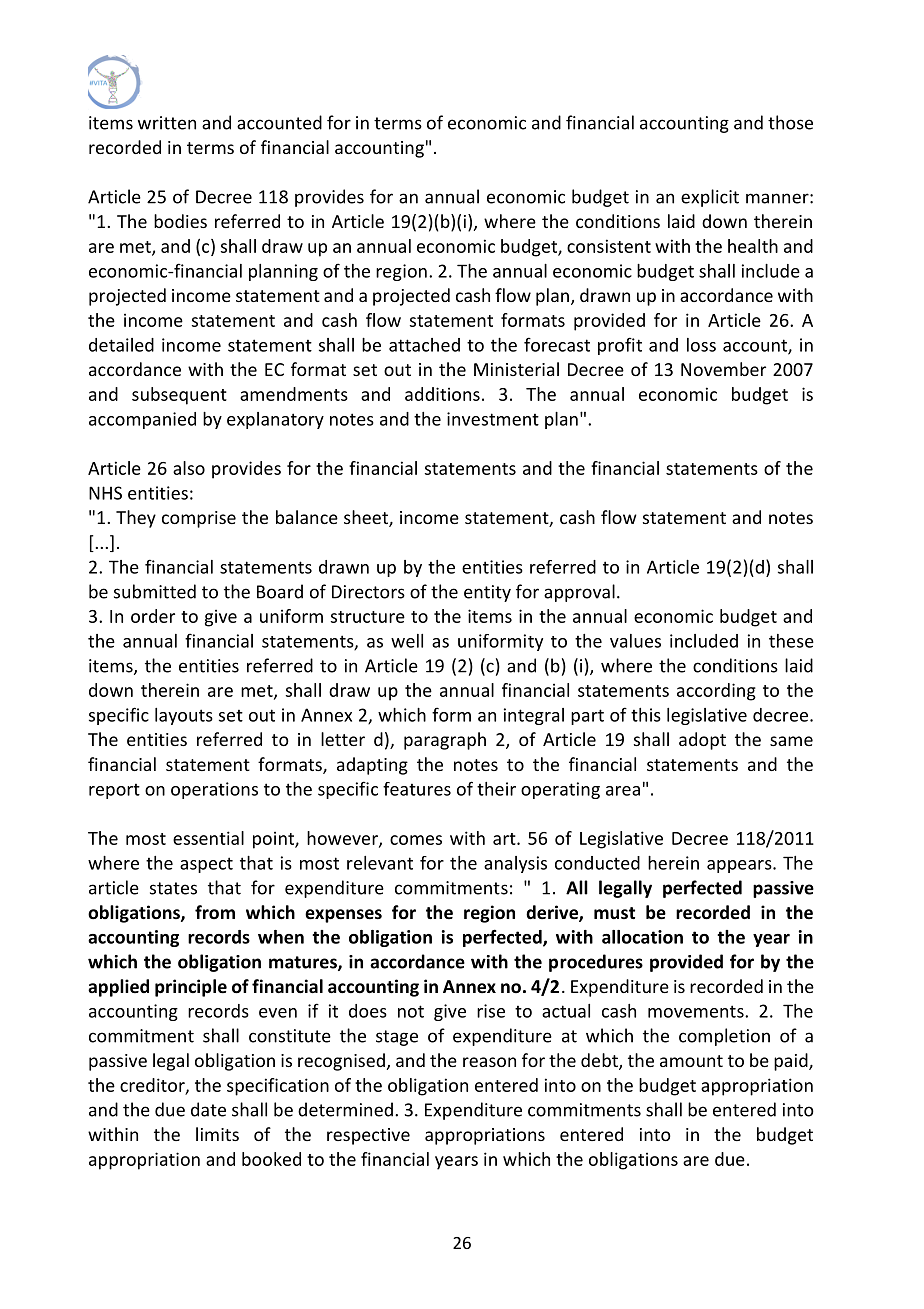 The width and height of the document is (924, 1309). Describe the element at coordinates (167, 123) in the document. I see `written` at that location.
